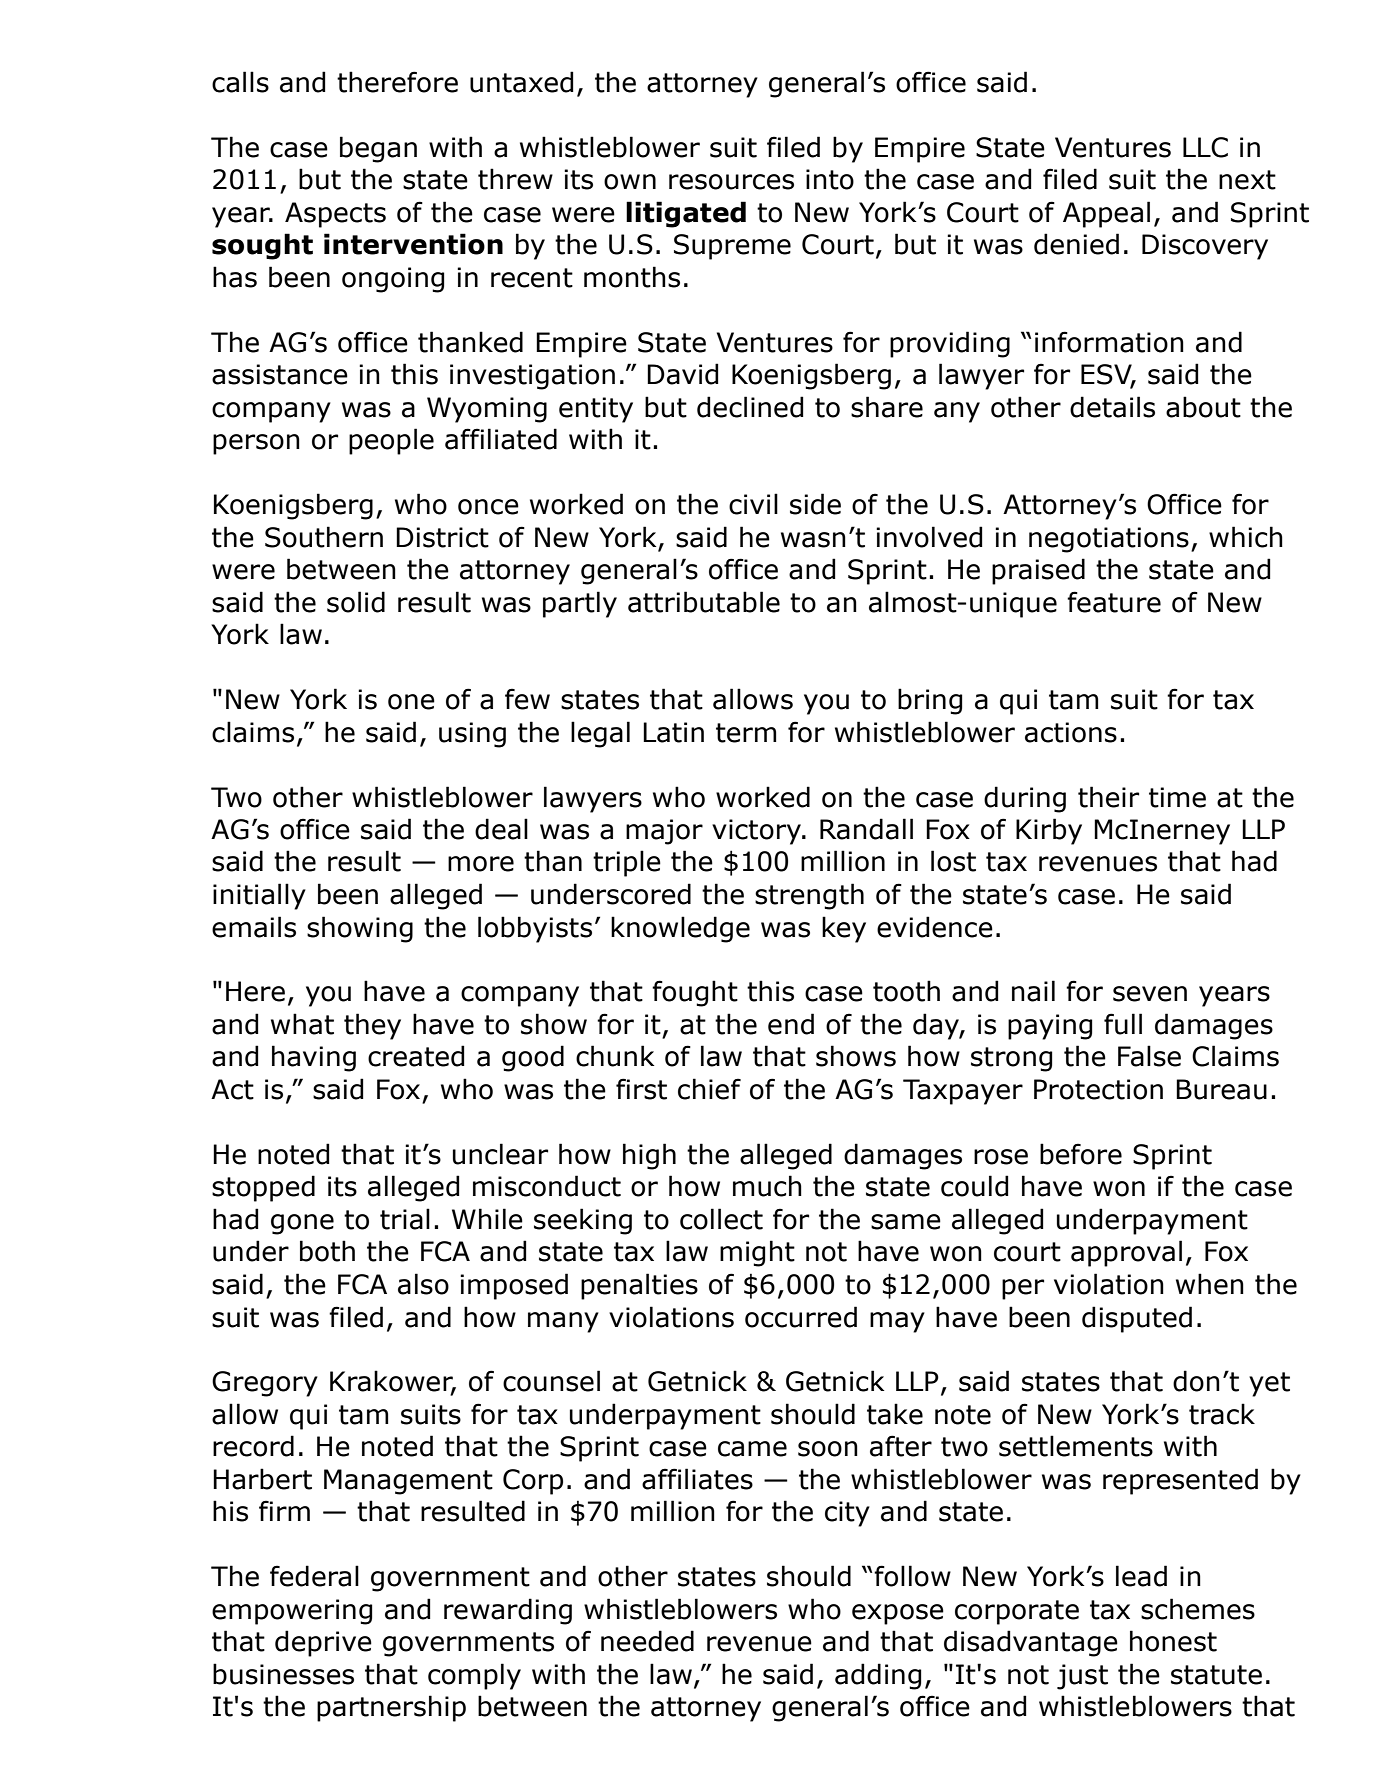 The image size is (1383, 1789). What do you see at coordinates (647, 1641) in the screenshot?
I see `needed` at bounding box center [647, 1641].
